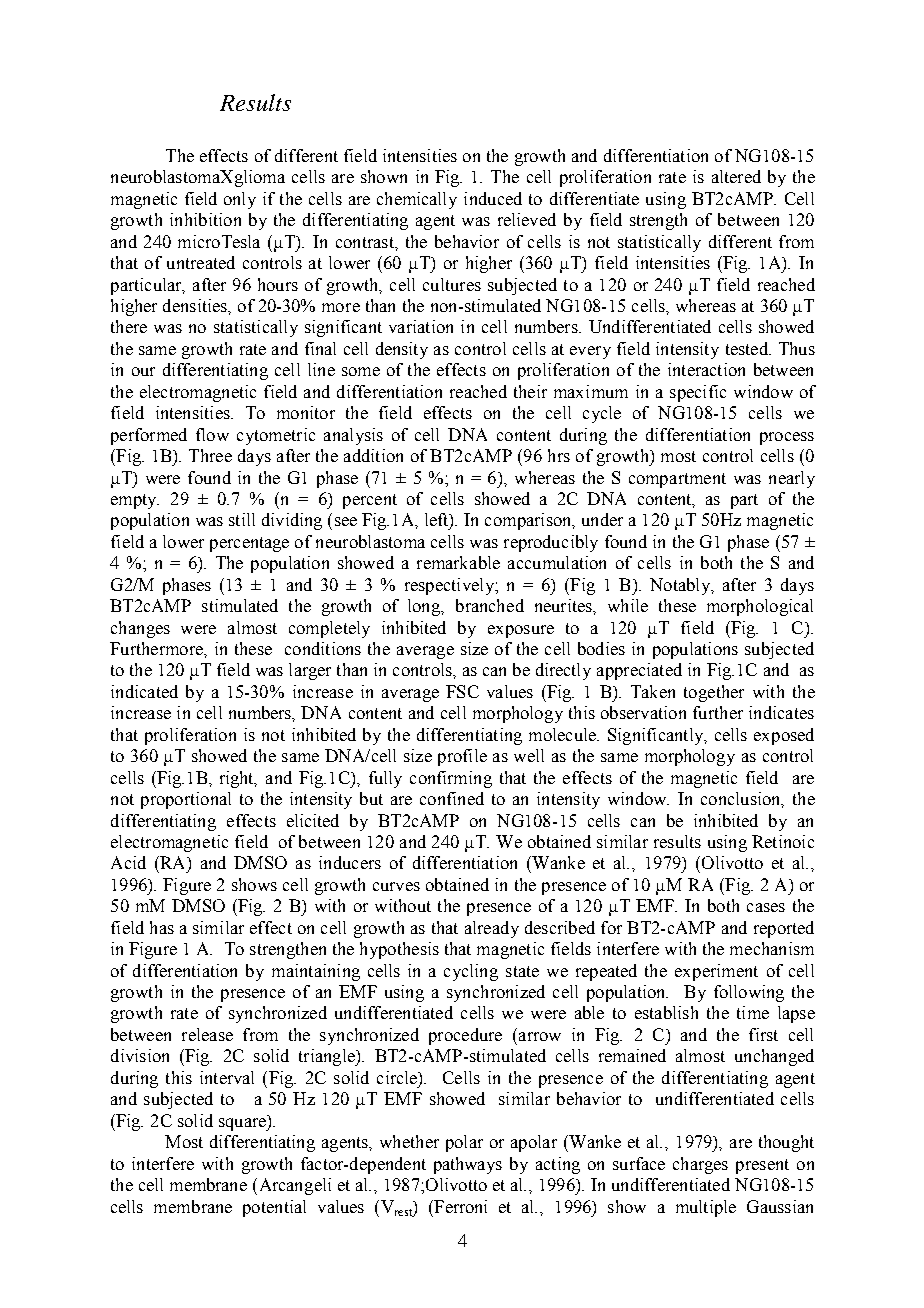  What do you see at coordinates (243, 1124) in the screenshot?
I see `square` at bounding box center [243, 1124].
